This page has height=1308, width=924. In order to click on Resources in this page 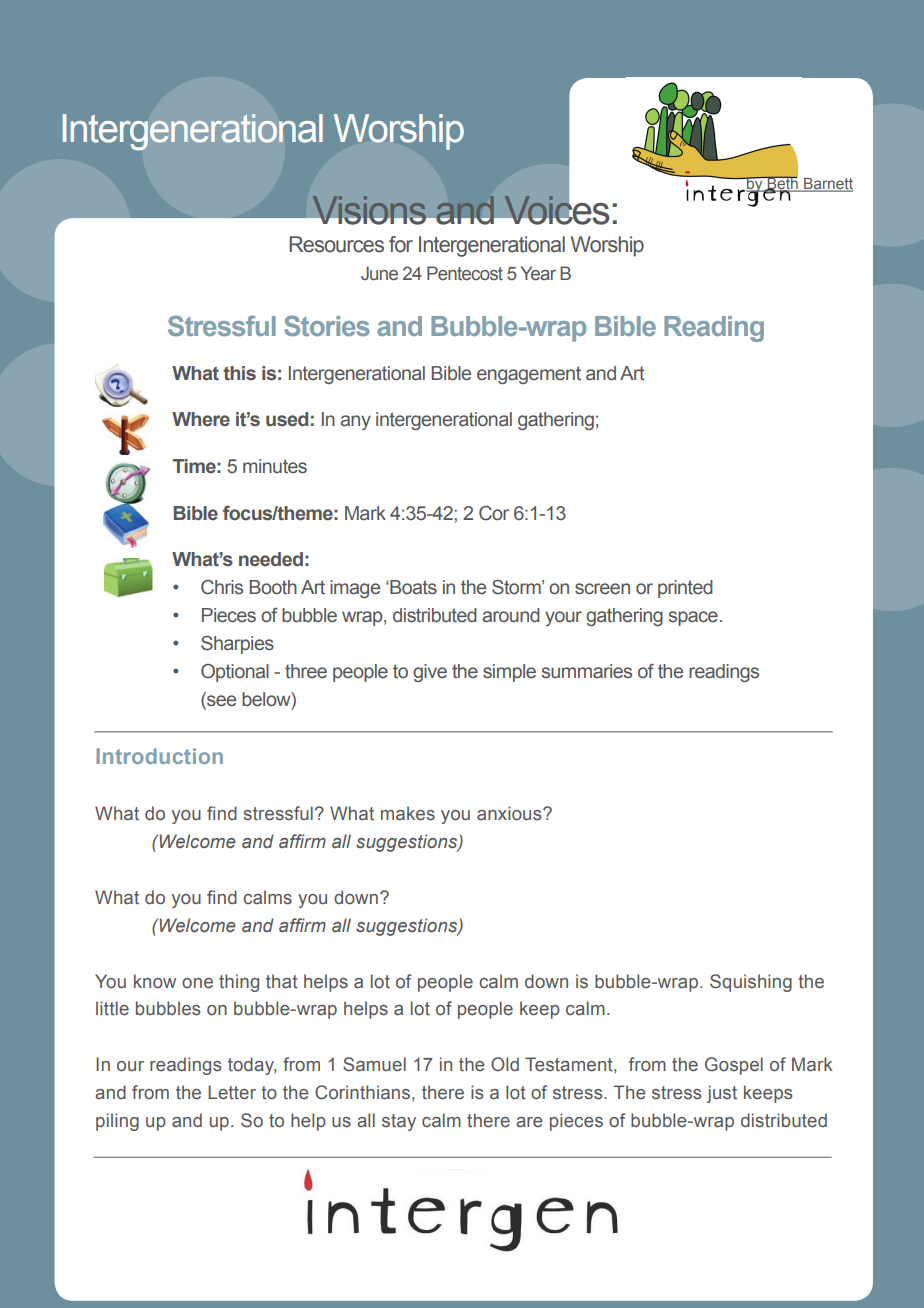, I will do `click(336, 244)`.
